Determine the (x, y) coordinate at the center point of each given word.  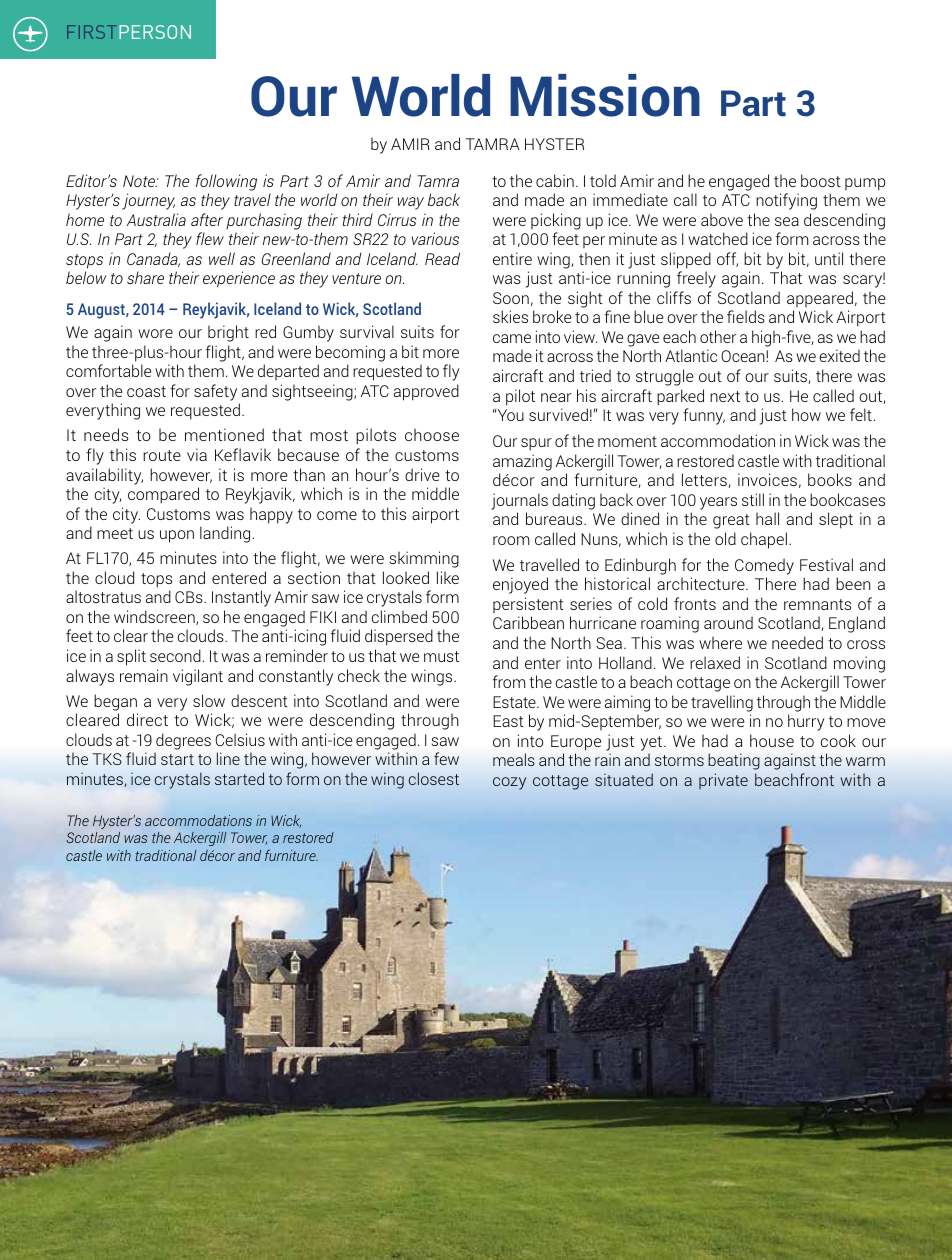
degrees (183, 741)
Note (140, 181)
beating (734, 761)
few (446, 758)
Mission (605, 95)
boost (821, 180)
